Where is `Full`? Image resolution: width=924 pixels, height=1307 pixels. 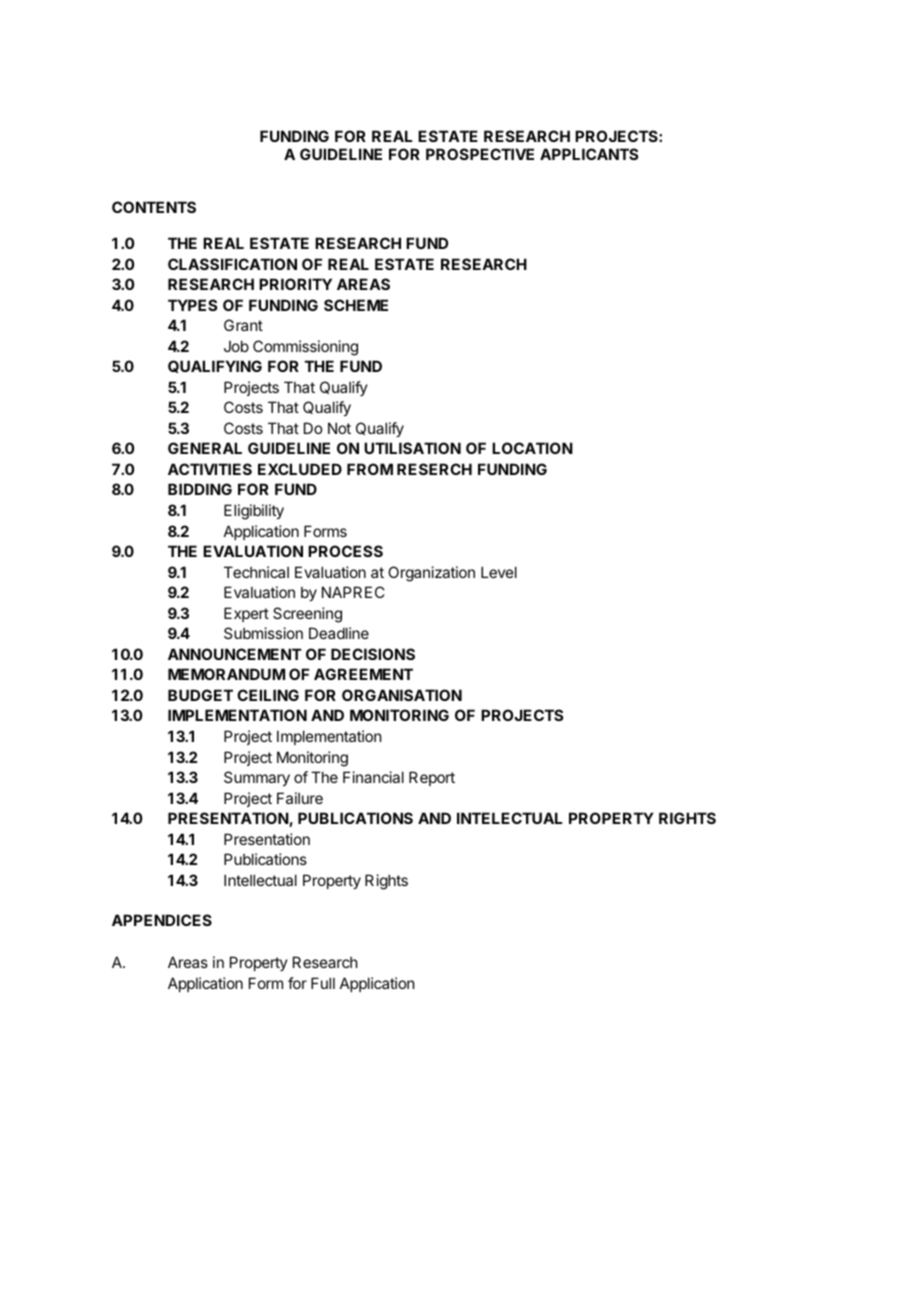
Full is located at coordinates (323, 983).
